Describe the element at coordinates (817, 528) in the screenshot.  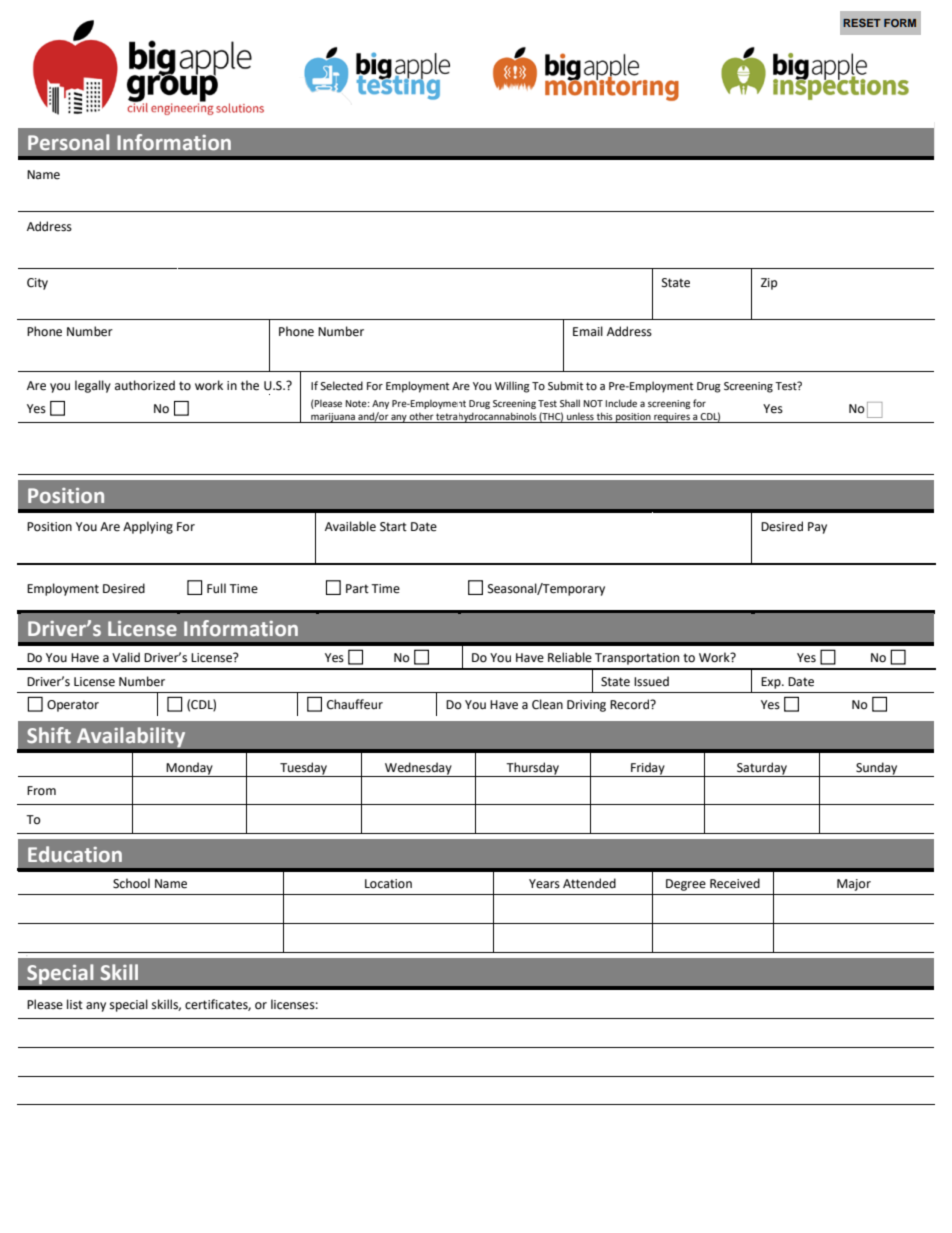
I see `Pay` at that location.
